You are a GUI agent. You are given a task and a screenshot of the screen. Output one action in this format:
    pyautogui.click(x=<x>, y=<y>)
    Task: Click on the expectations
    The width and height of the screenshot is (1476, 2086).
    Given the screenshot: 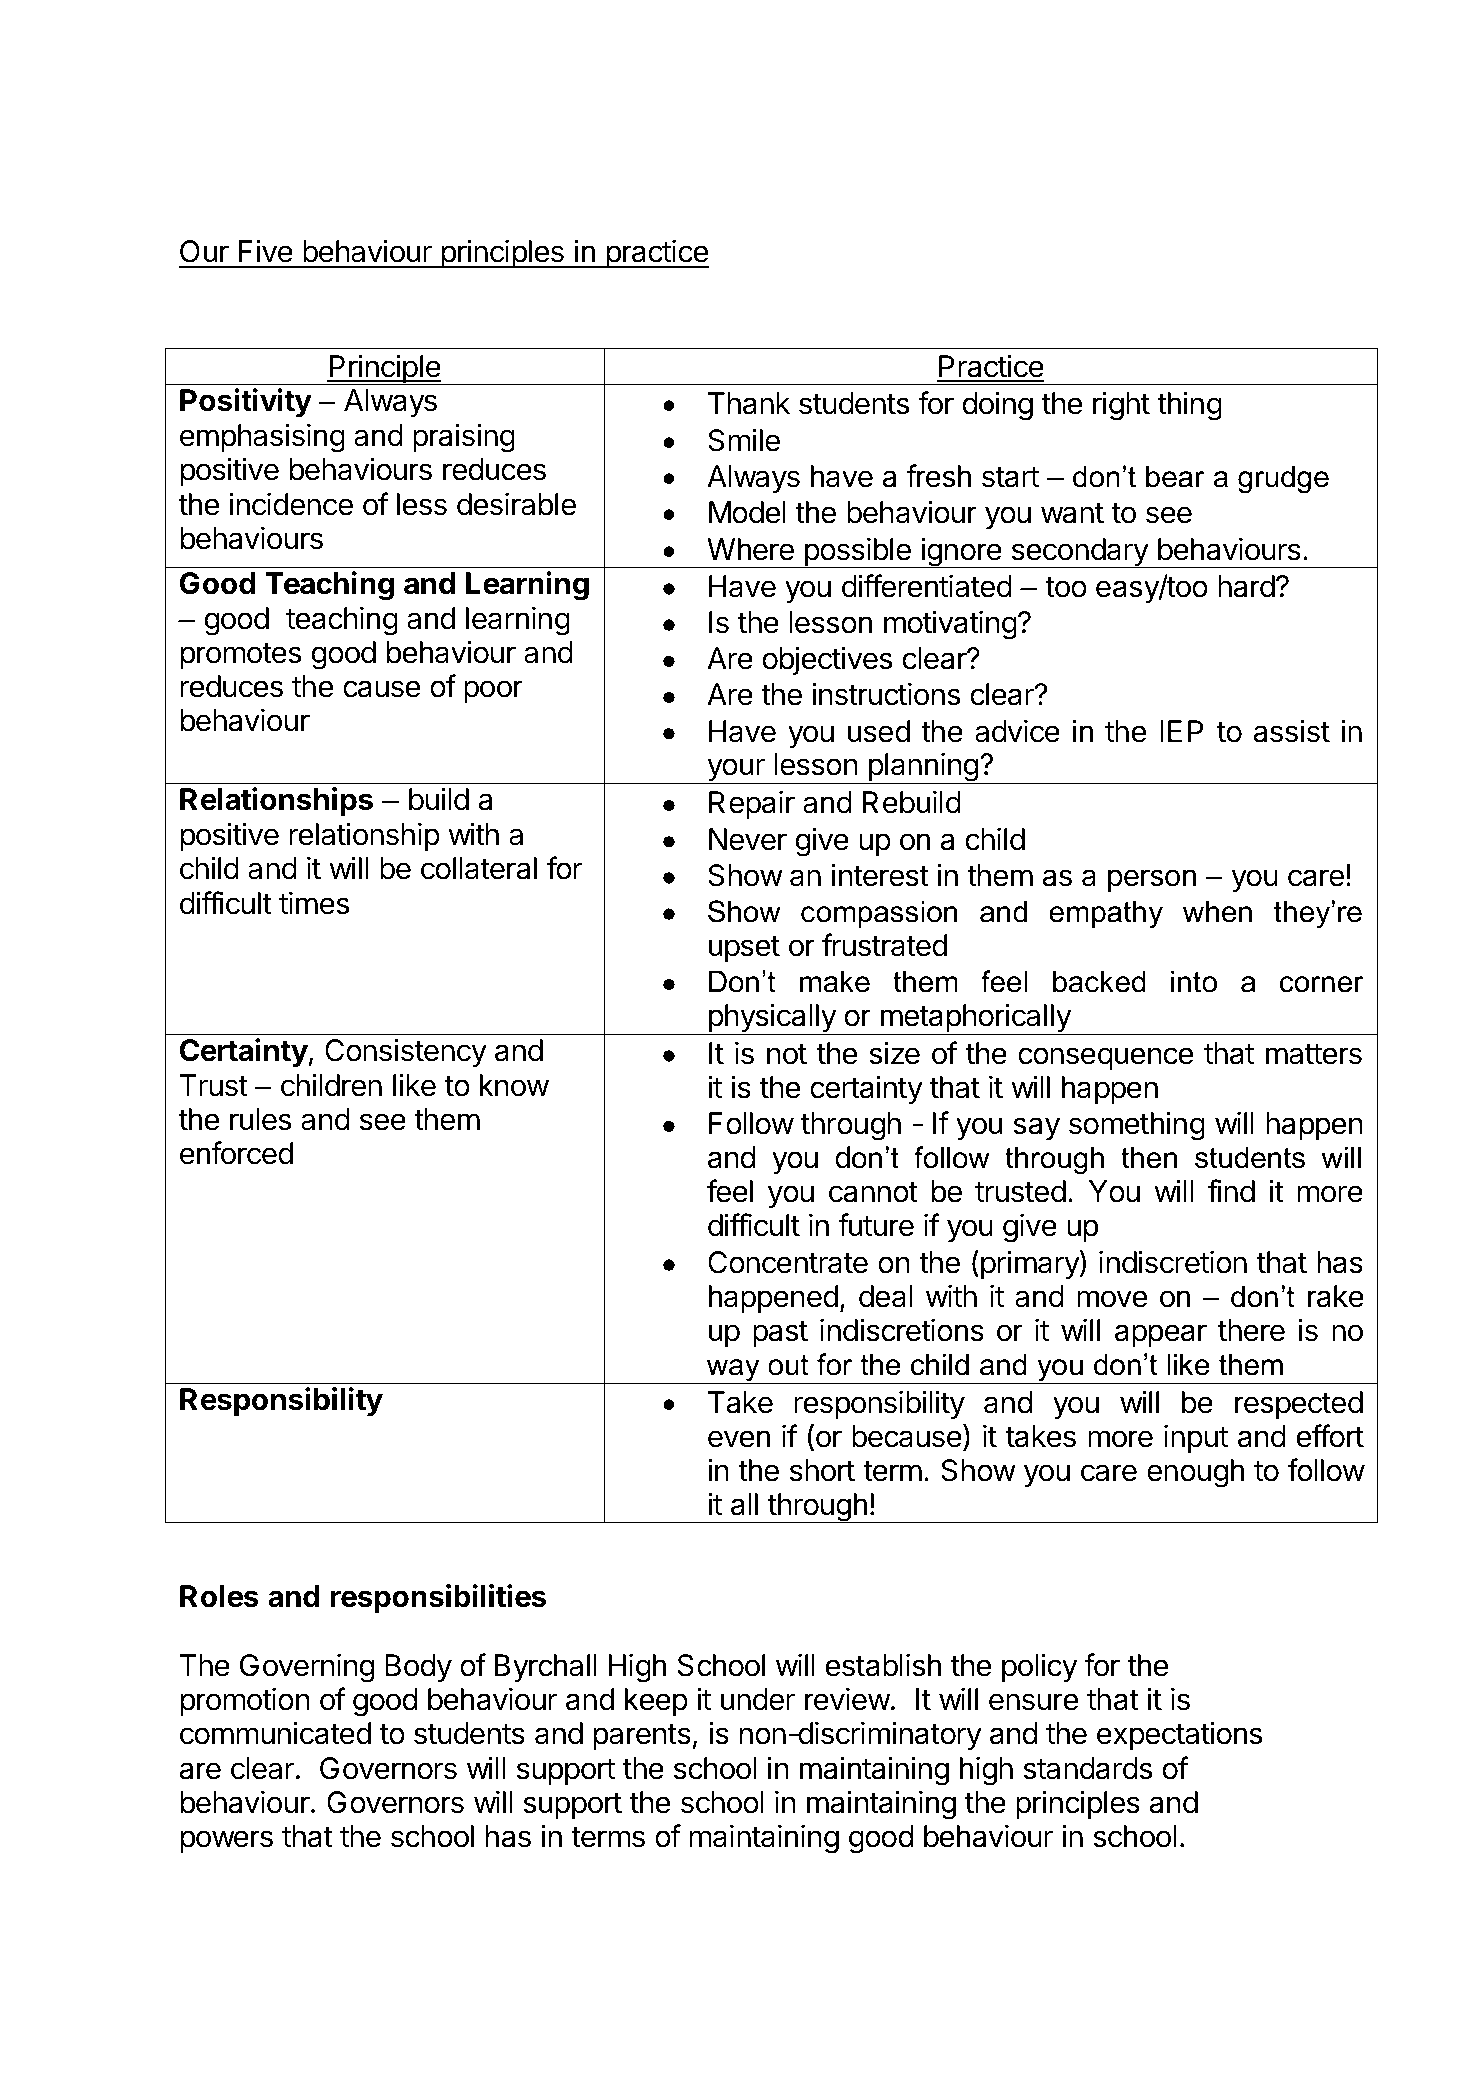 What is the action you would take?
    pyautogui.click(x=1179, y=1735)
